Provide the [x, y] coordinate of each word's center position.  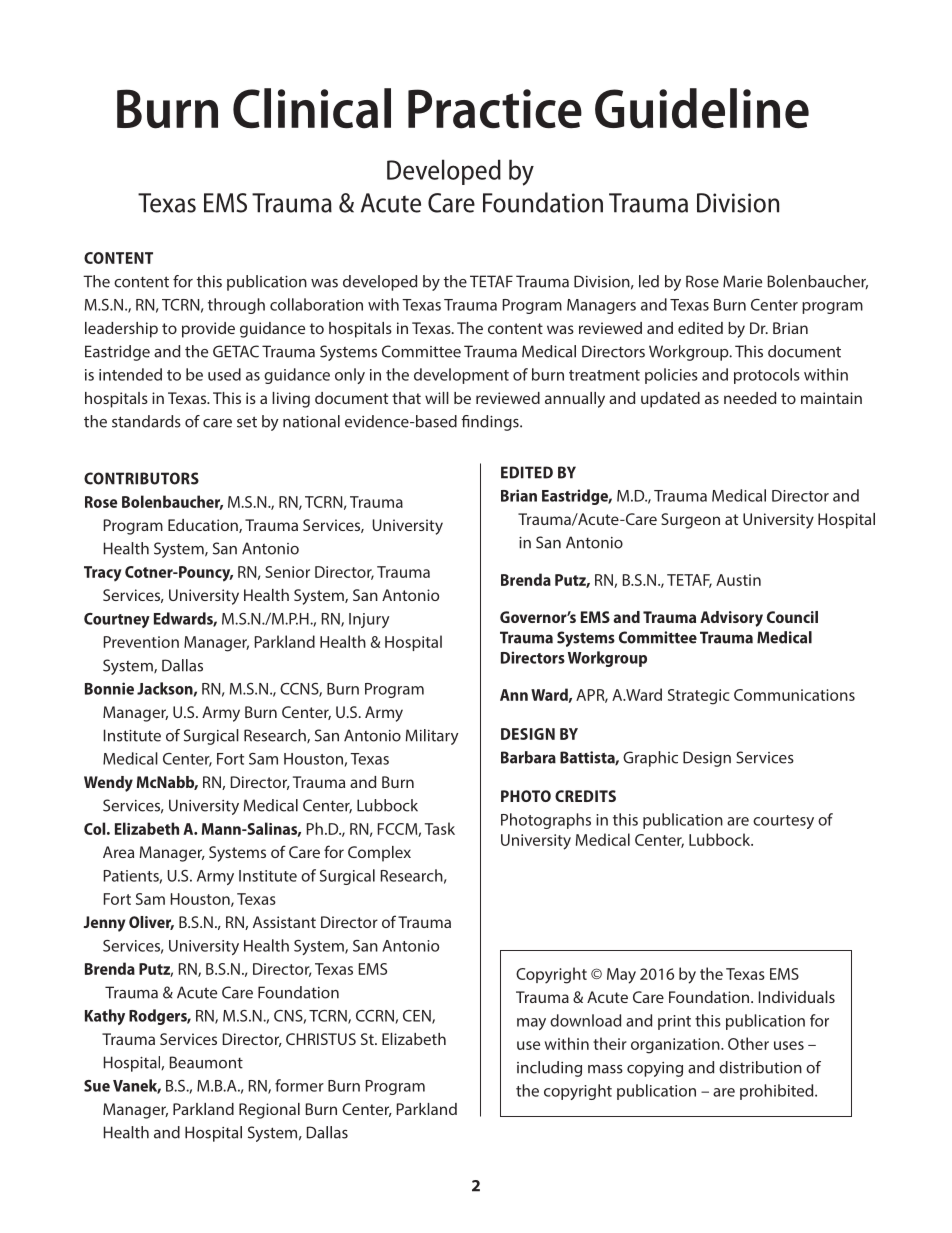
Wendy [108, 784]
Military [432, 737]
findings [491, 423]
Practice [495, 109]
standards [146, 421]
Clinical [312, 108]
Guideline [702, 108]
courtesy [783, 822]
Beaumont [206, 1062]
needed [750, 398]
